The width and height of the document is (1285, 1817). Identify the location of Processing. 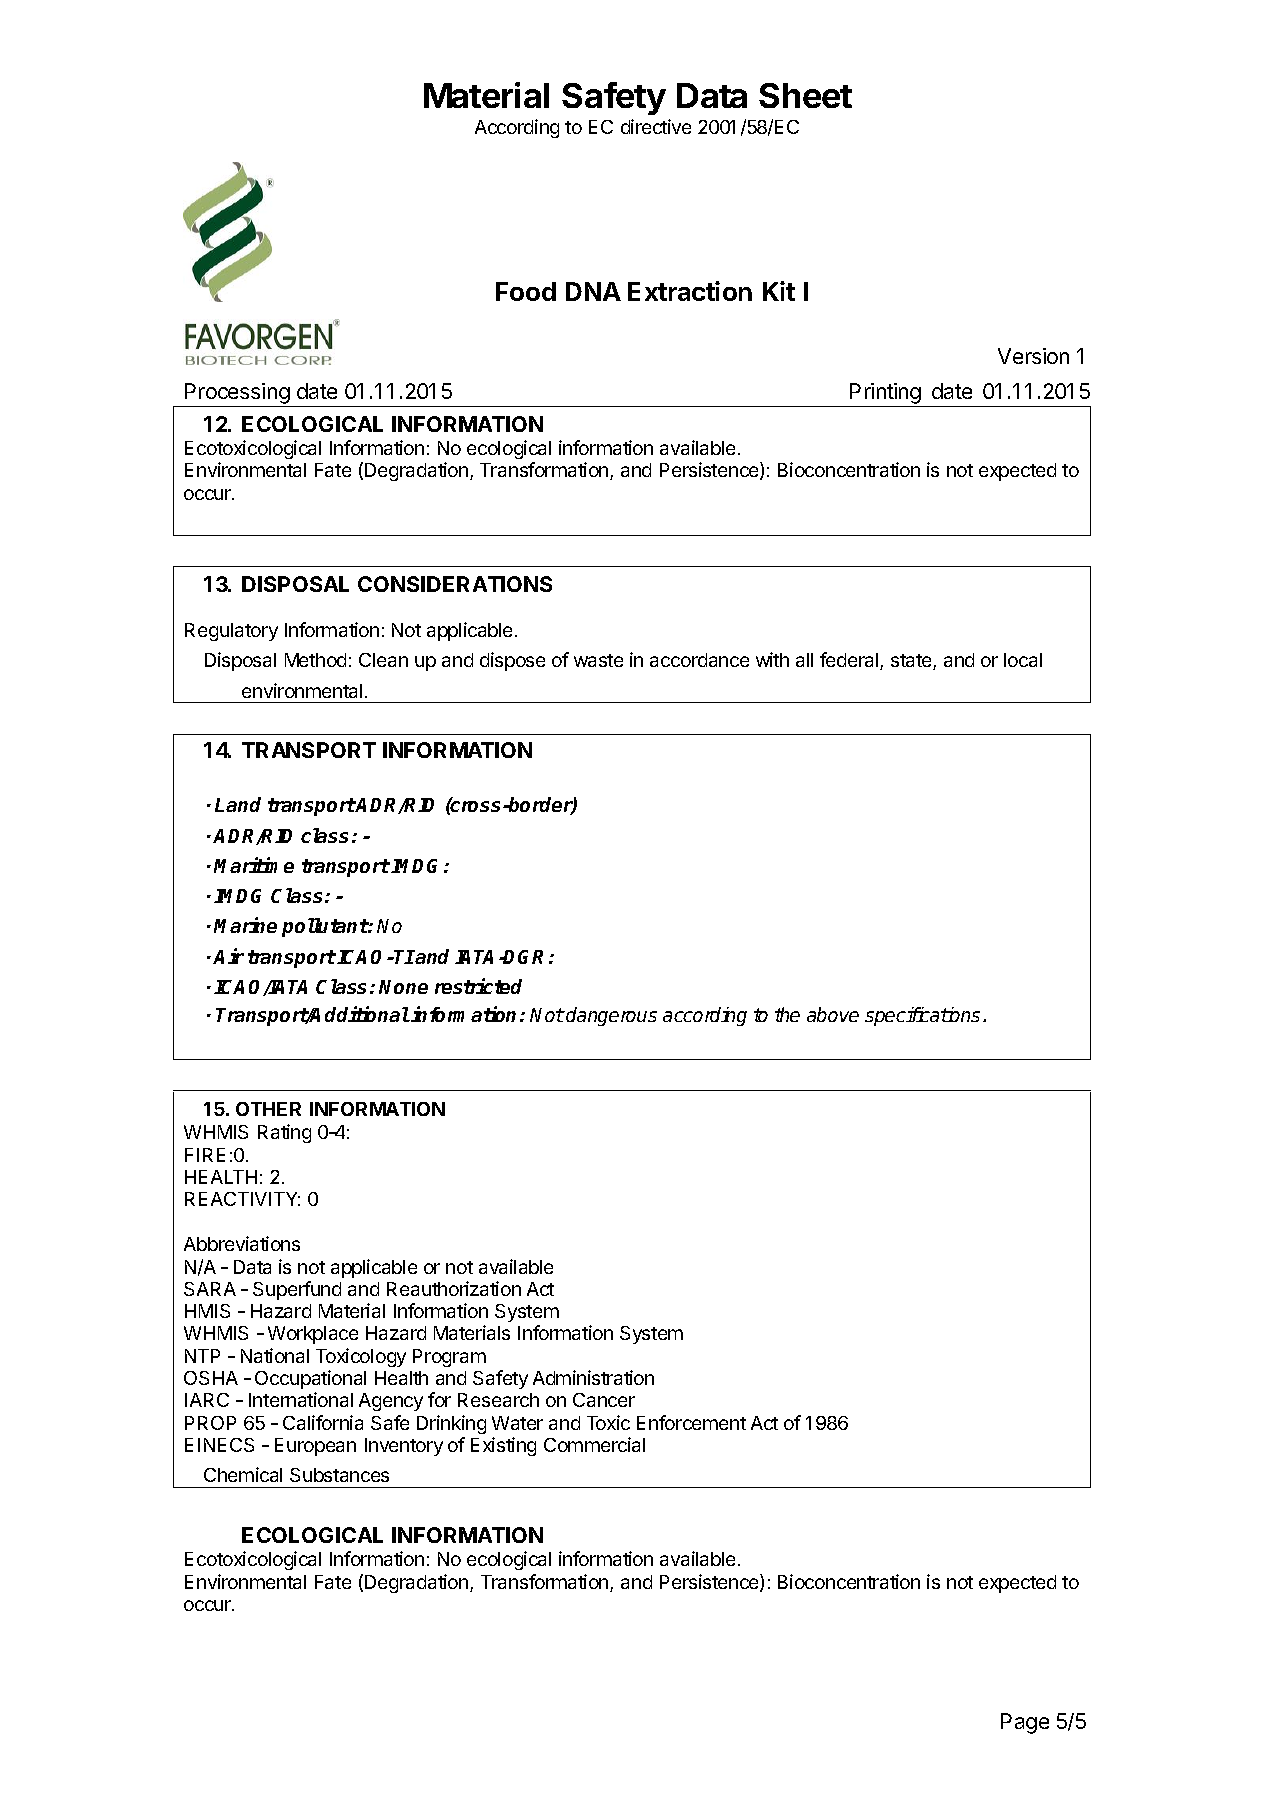
(237, 393).
